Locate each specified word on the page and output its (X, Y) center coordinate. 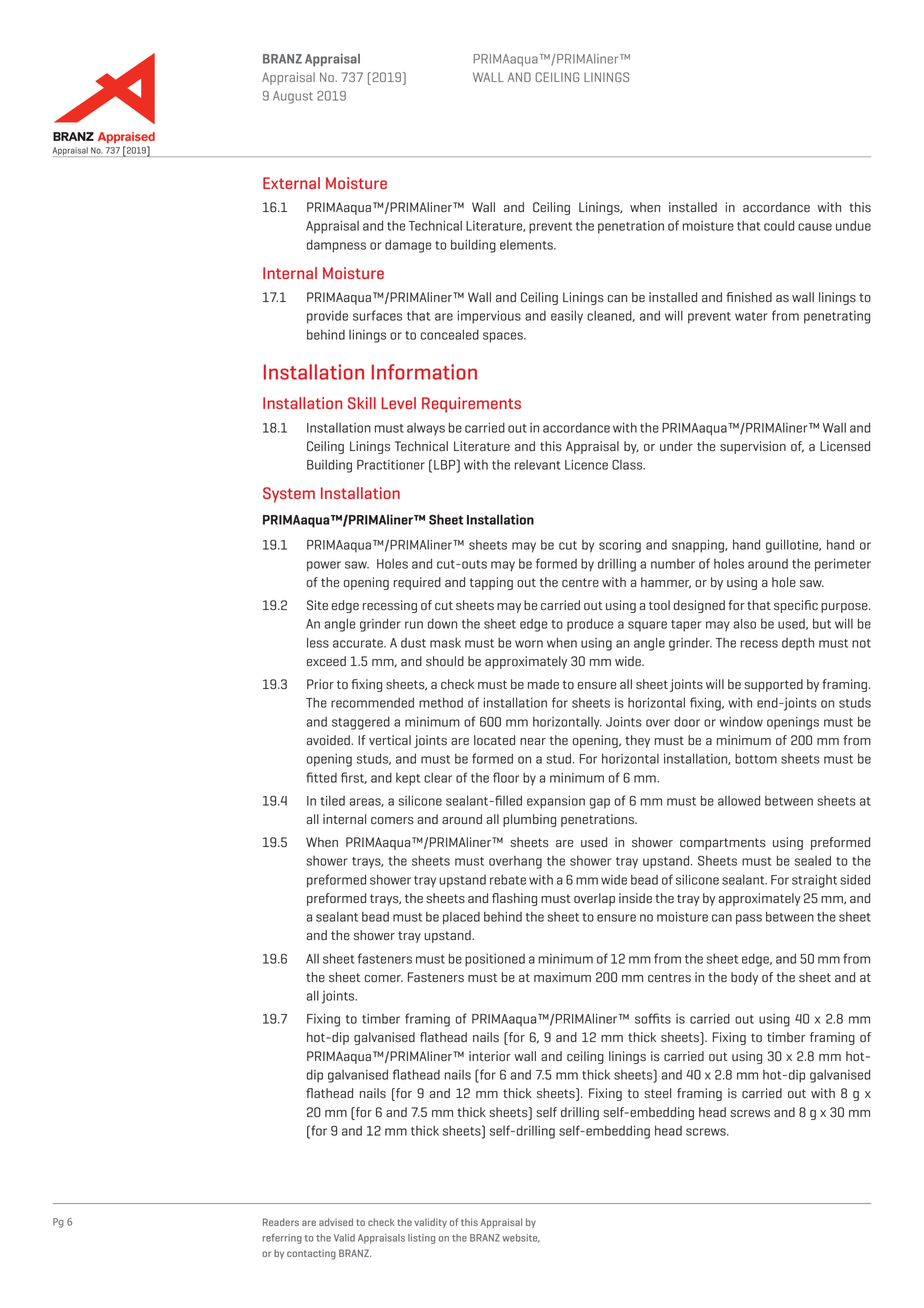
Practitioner (391, 465)
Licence (586, 464)
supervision (753, 447)
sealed (813, 860)
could (779, 225)
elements (527, 245)
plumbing (529, 820)
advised (336, 1222)
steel (657, 1093)
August (293, 97)
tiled (333, 800)
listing (421, 1239)
